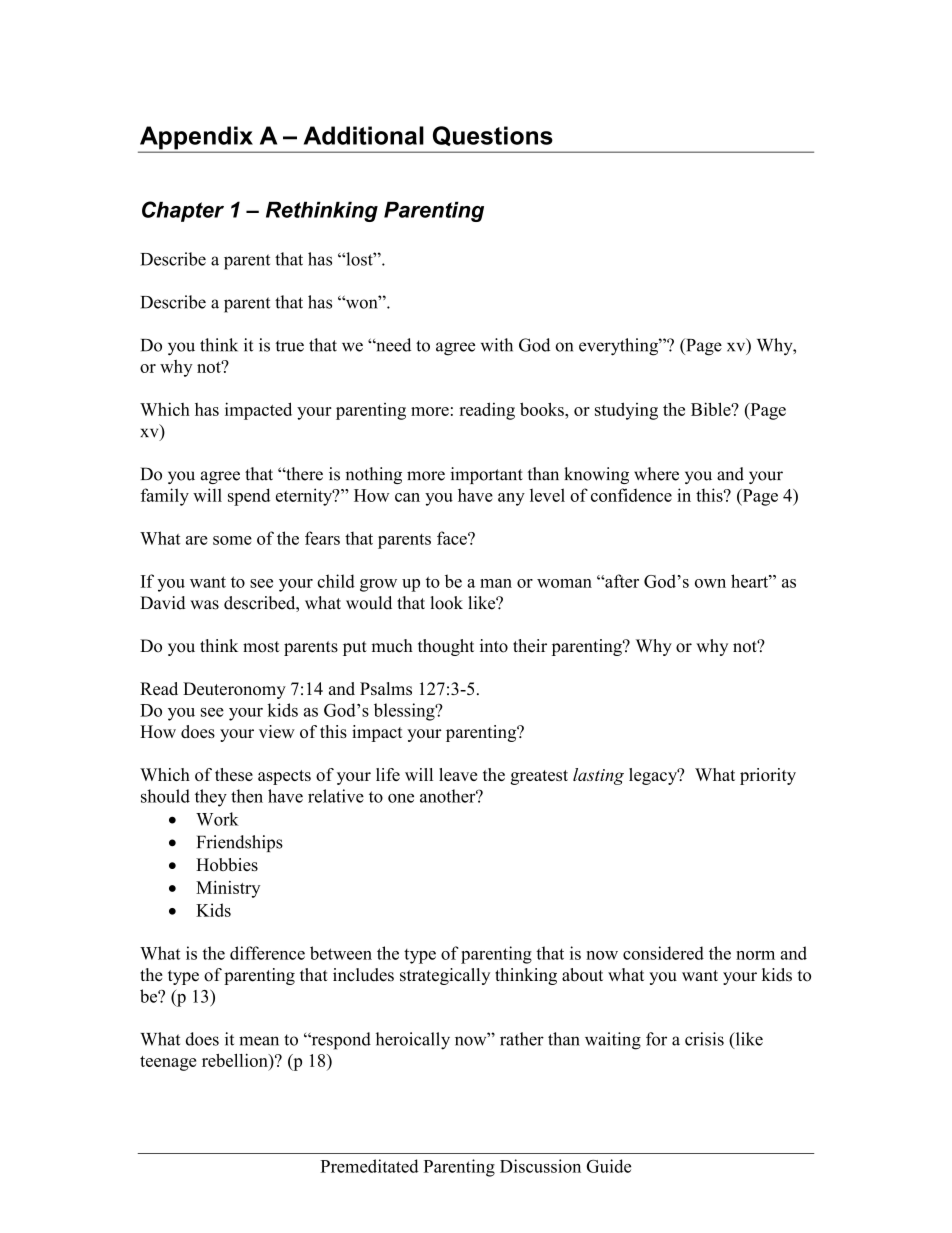  I want to click on rebellion, so click(236, 1060).
